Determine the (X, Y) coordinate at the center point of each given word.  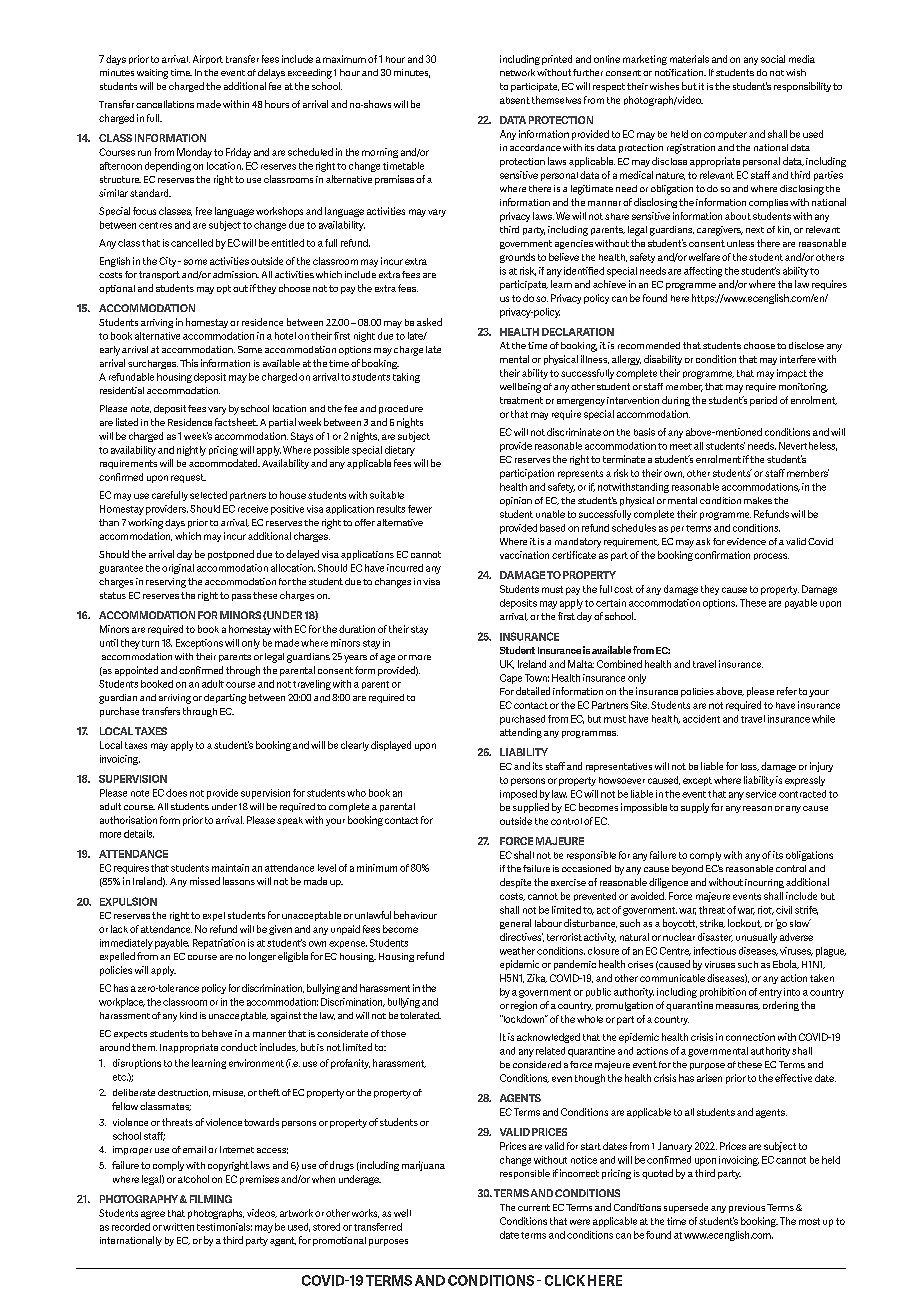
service (761, 794)
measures (738, 1007)
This (189, 363)
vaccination (524, 555)
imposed (518, 795)
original (178, 569)
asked (429, 322)
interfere (798, 359)
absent (515, 100)
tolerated (420, 1015)
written (178, 1227)
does (176, 793)
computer (725, 135)
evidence (746, 541)
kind (188, 1015)
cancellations (165, 104)
